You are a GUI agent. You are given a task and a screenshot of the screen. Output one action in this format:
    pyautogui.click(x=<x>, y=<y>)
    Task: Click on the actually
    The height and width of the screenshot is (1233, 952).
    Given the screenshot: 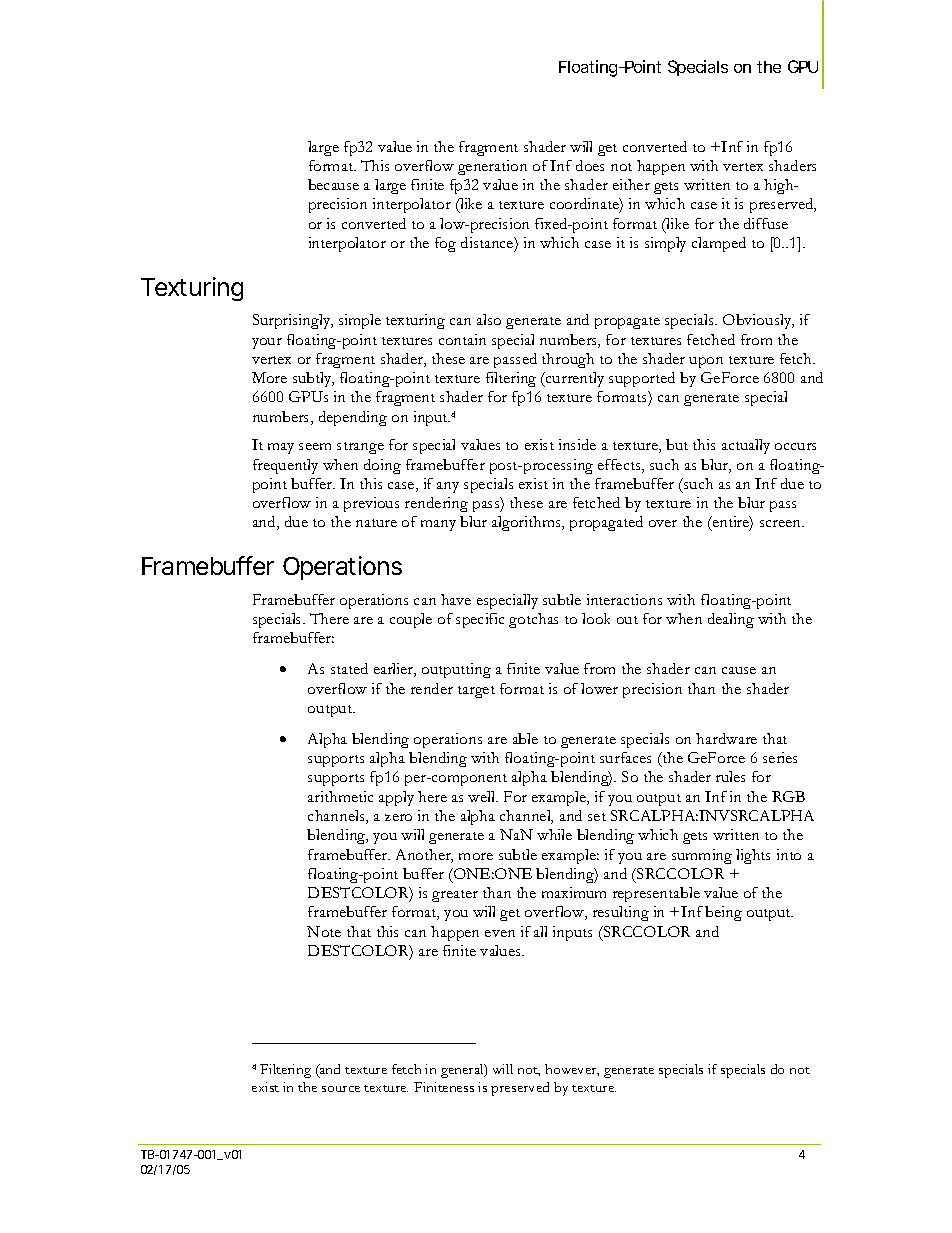 What is the action you would take?
    pyautogui.click(x=746, y=446)
